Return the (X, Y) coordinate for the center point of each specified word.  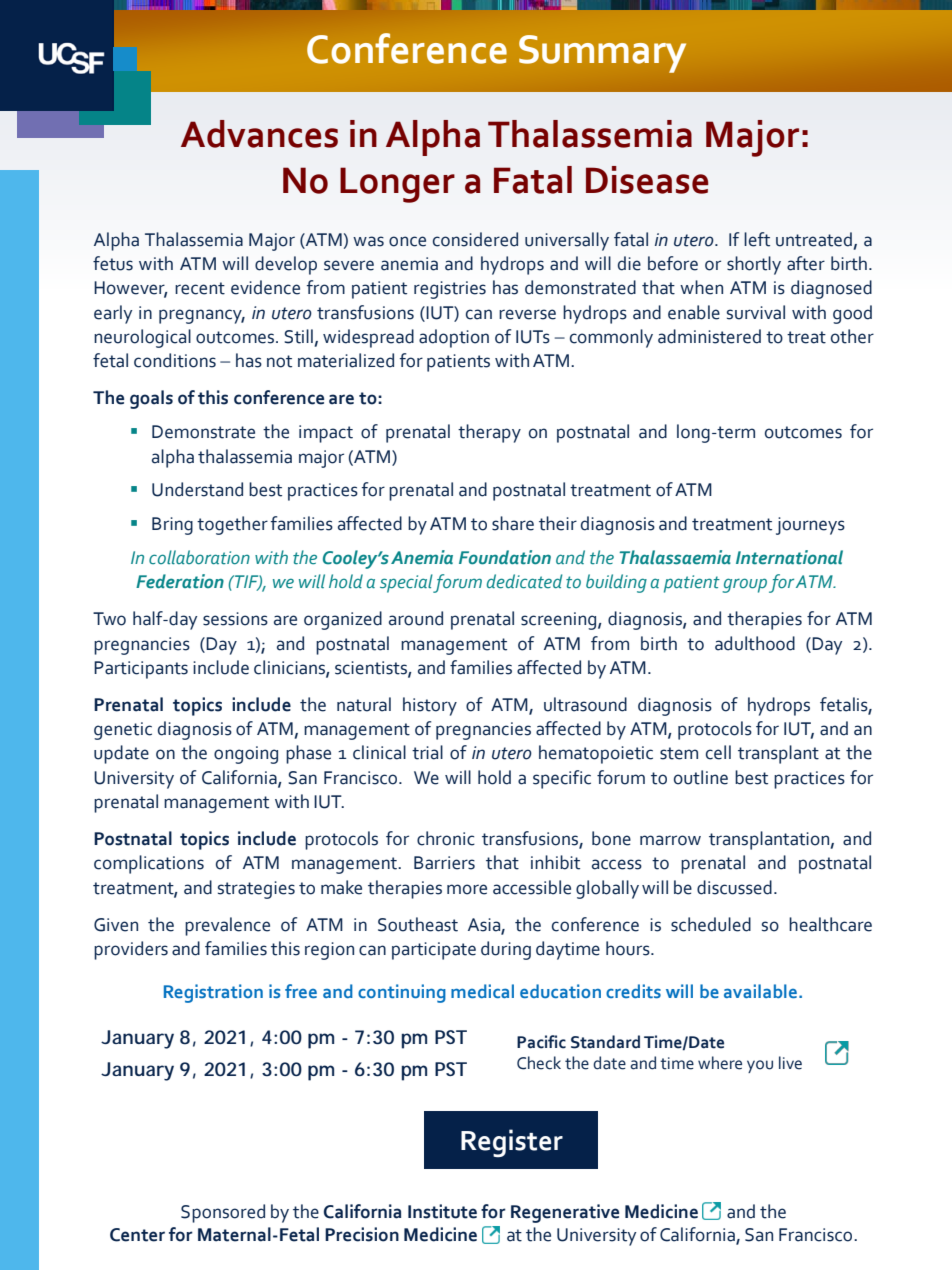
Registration (213, 993)
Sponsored (223, 1213)
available (762, 991)
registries (450, 290)
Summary (602, 54)
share (513, 523)
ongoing (246, 755)
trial (427, 752)
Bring (172, 526)
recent (200, 288)
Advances (259, 134)
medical (482, 991)
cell (718, 752)
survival (756, 312)
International (789, 557)
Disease (647, 180)
